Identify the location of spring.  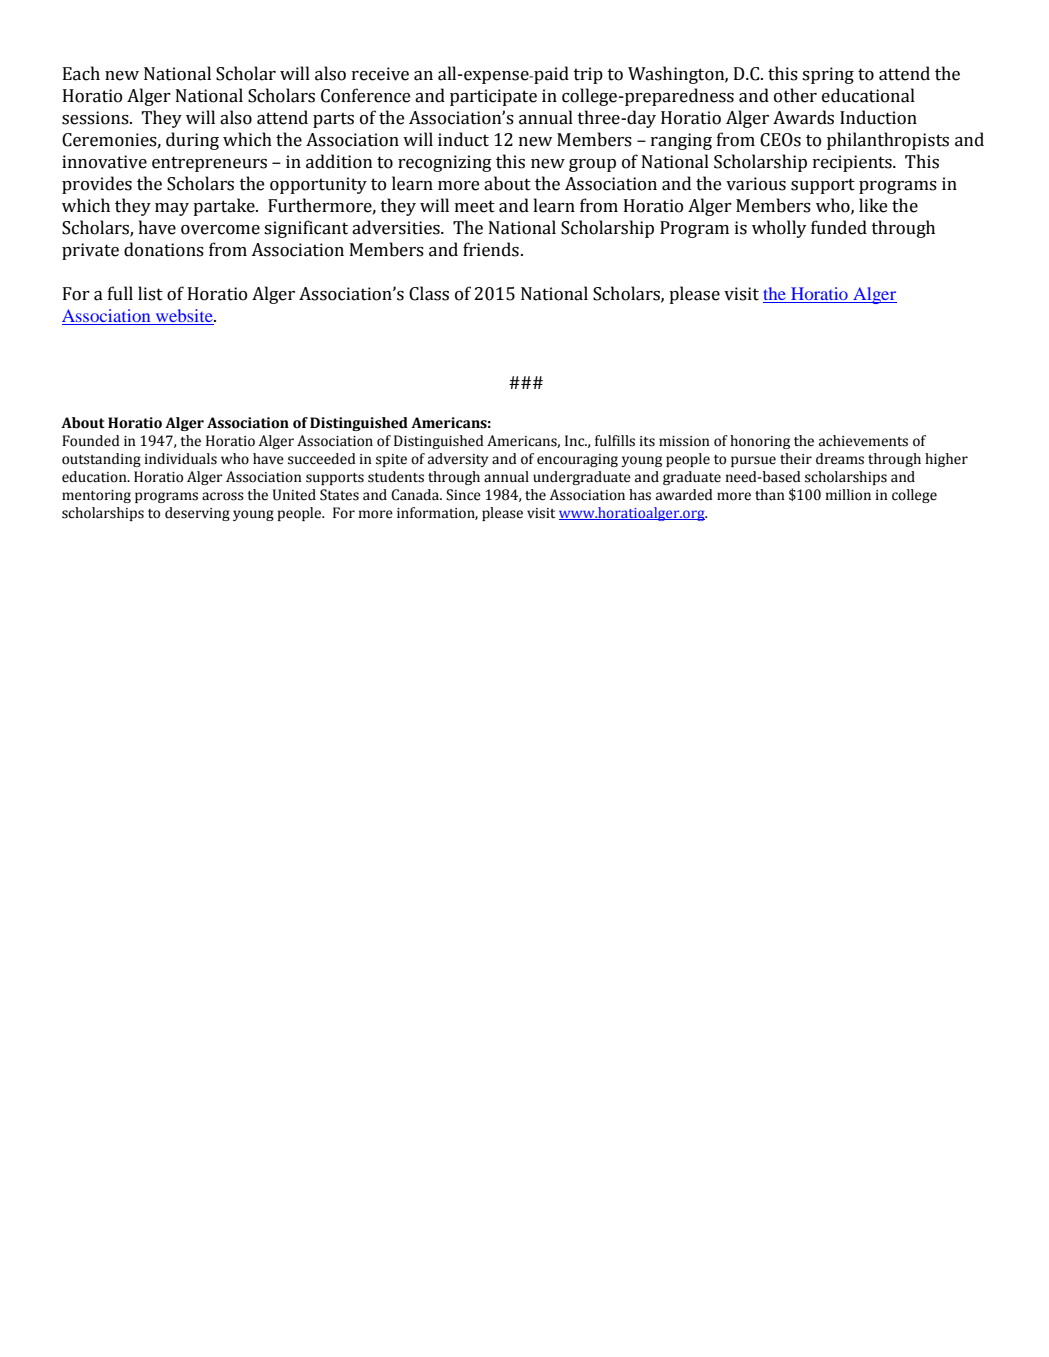
(828, 75).
